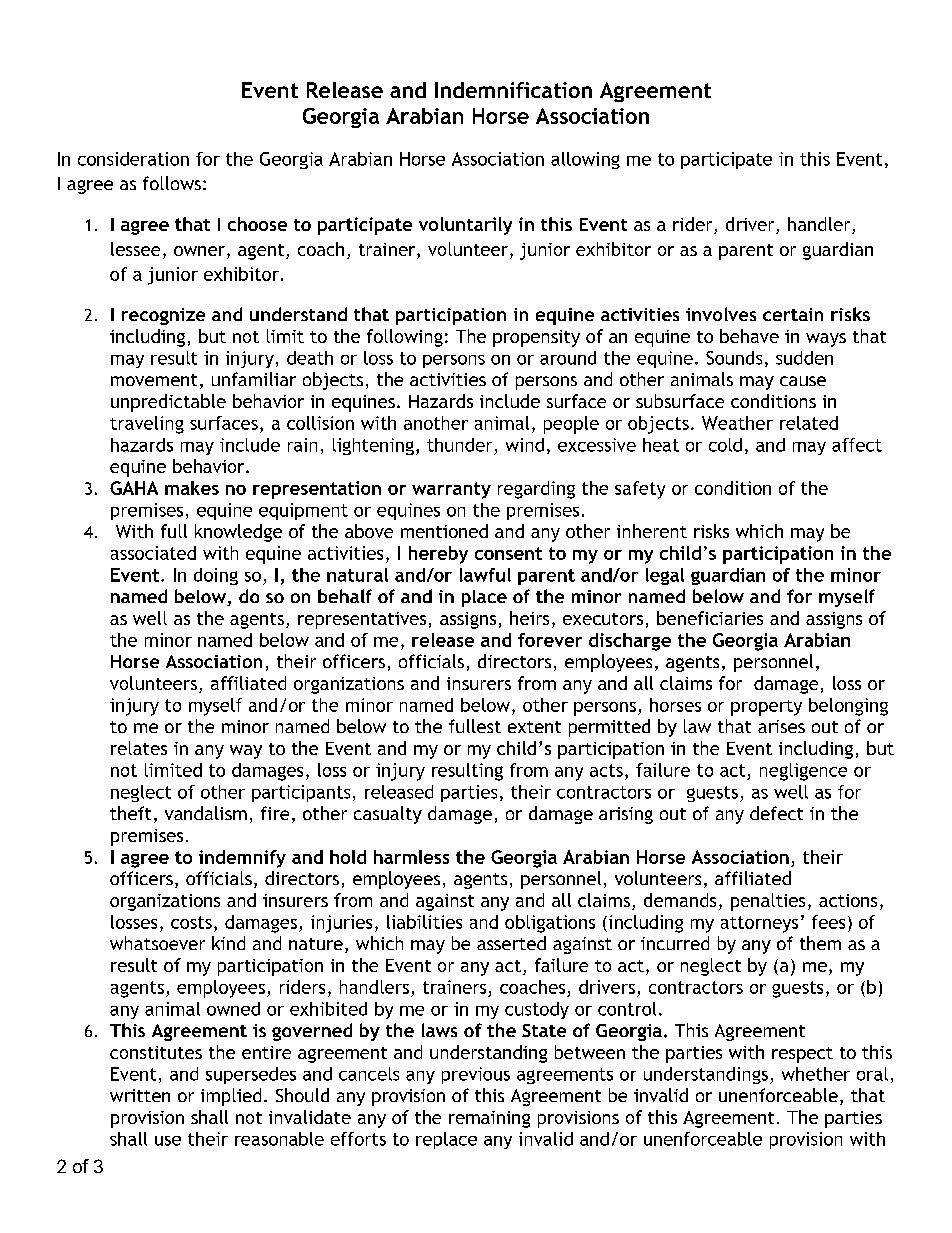 Image resolution: width=952 pixels, height=1233 pixels. What do you see at coordinates (809, 423) in the screenshot?
I see `related` at bounding box center [809, 423].
